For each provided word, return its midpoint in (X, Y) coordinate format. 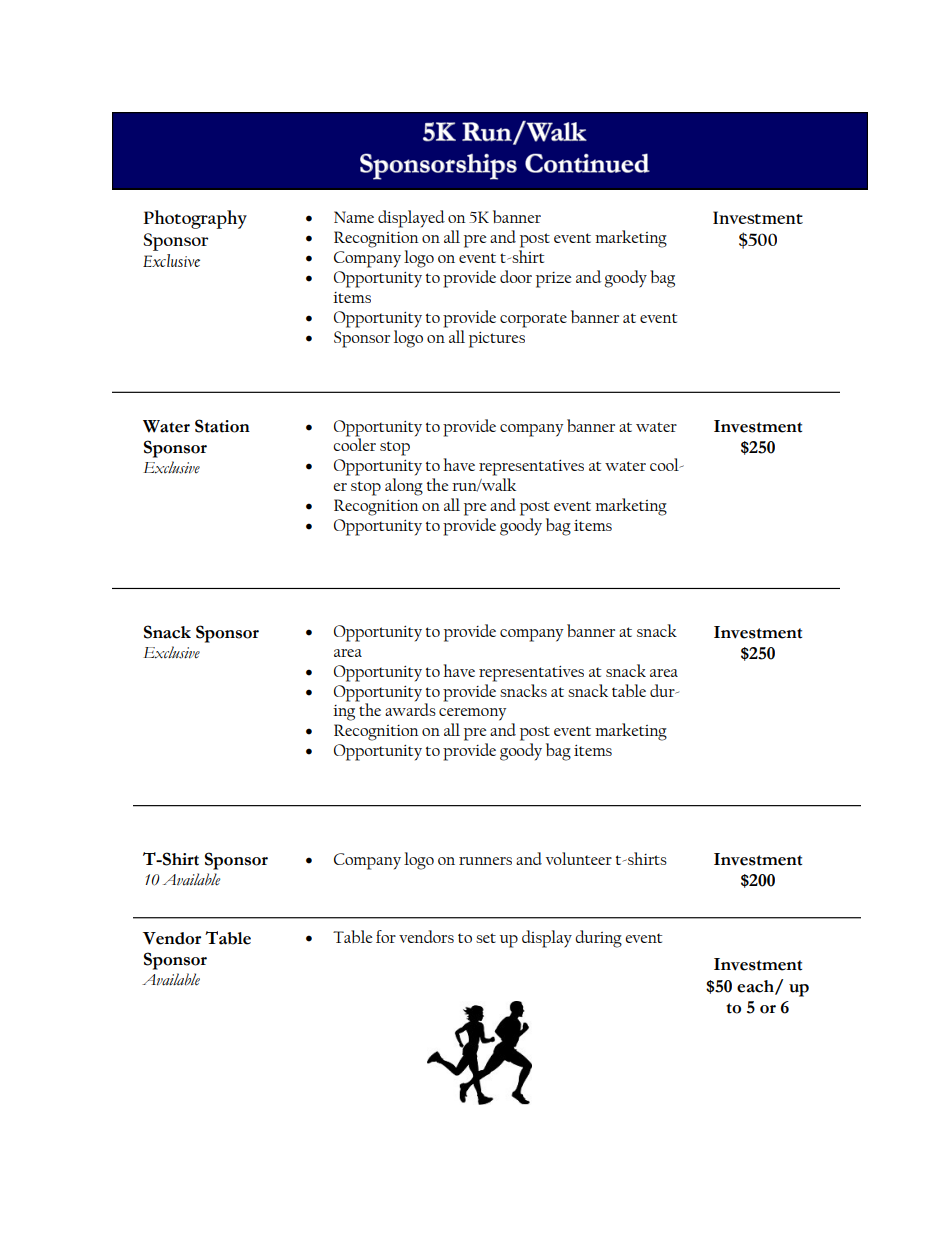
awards (410, 708)
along (404, 487)
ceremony (472, 714)
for (386, 936)
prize (553, 280)
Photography (195, 219)
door (516, 276)
